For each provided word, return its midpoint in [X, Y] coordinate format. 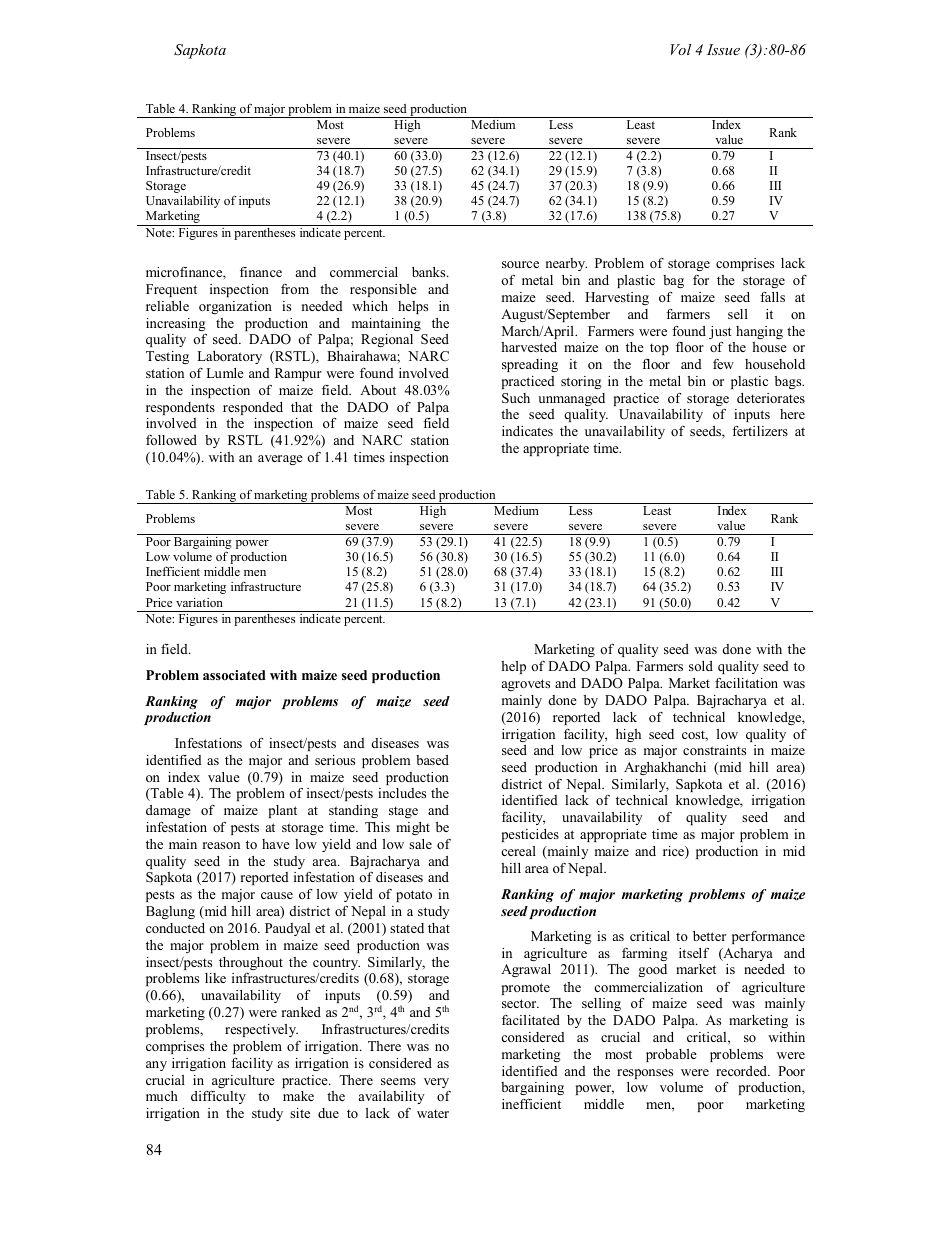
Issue [723, 49]
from [295, 289]
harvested [529, 347]
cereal [518, 851]
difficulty [218, 1097]
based [432, 760]
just [720, 334]
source [520, 264]
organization [235, 307]
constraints [714, 750]
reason [221, 845]
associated [234, 675]
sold [701, 666]
